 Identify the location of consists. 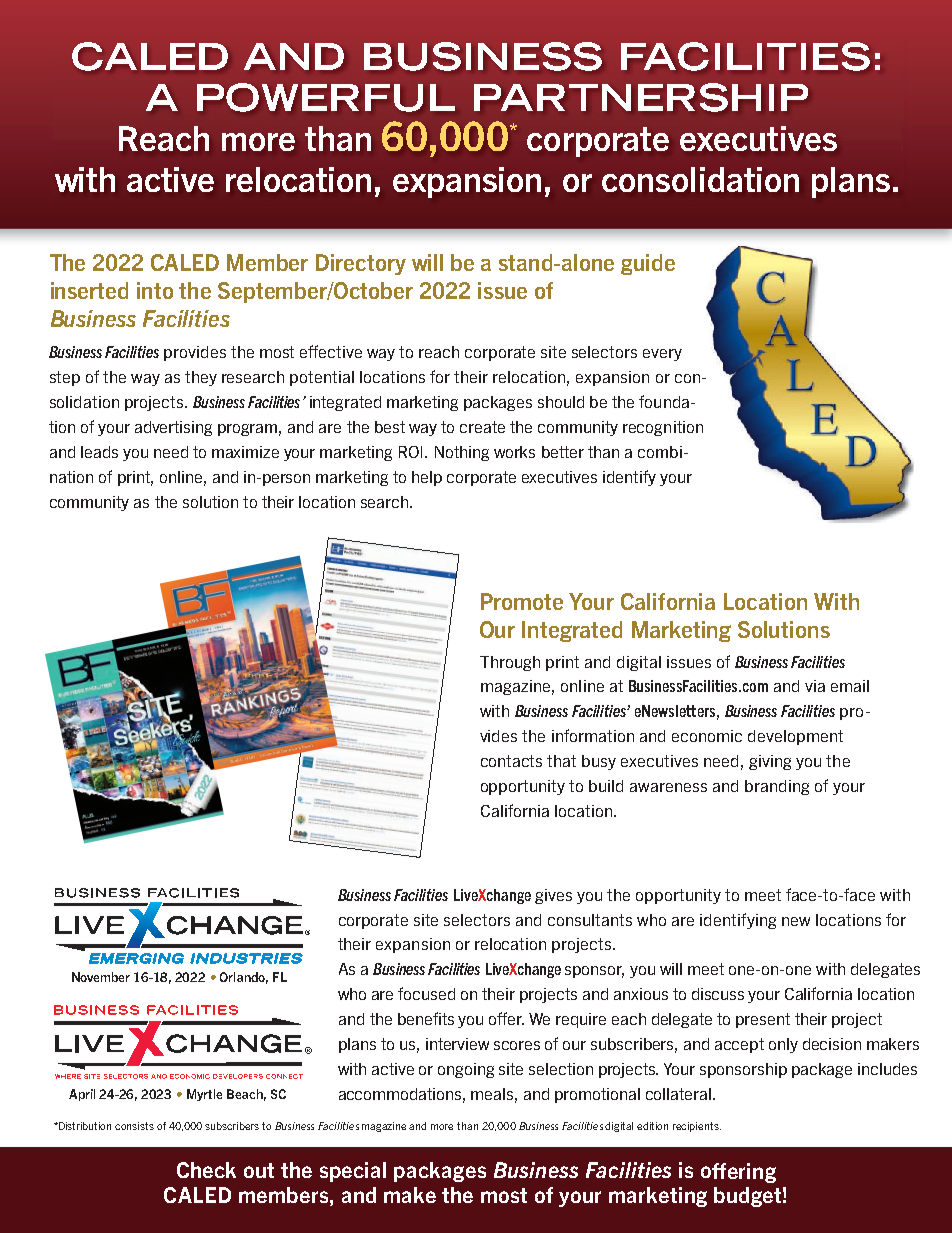
(134, 1126).
